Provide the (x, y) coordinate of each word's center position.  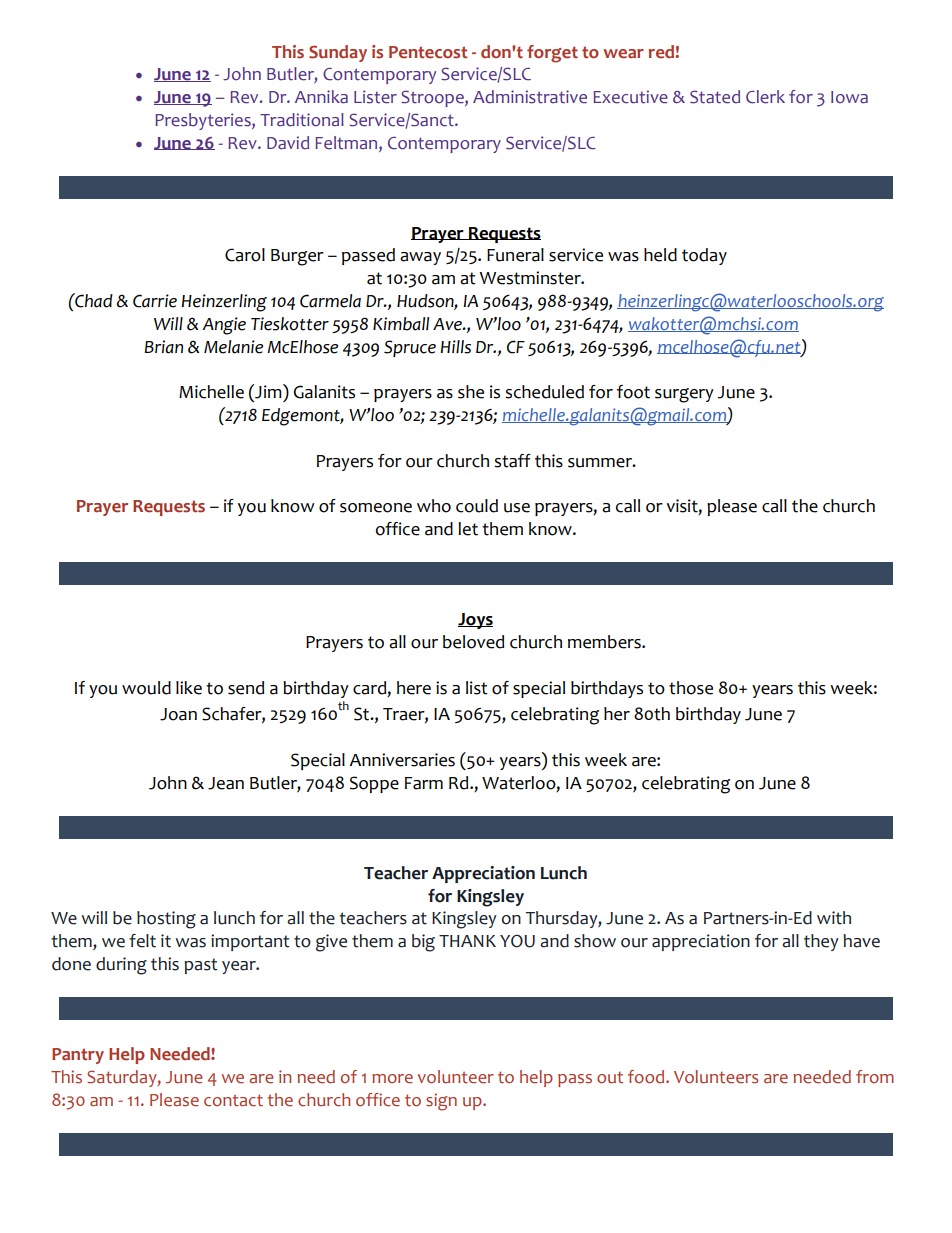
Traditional (302, 120)
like (189, 688)
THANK (467, 941)
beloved (473, 642)
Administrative (530, 97)
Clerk (765, 97)
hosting (166, 920)
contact (233, 1100)
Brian (163, 347)
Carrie (155, 301)
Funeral (515, 255)
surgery (684, 395)
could (477, 506)
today (704, 256)
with (834, 918)
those (691, 688)
